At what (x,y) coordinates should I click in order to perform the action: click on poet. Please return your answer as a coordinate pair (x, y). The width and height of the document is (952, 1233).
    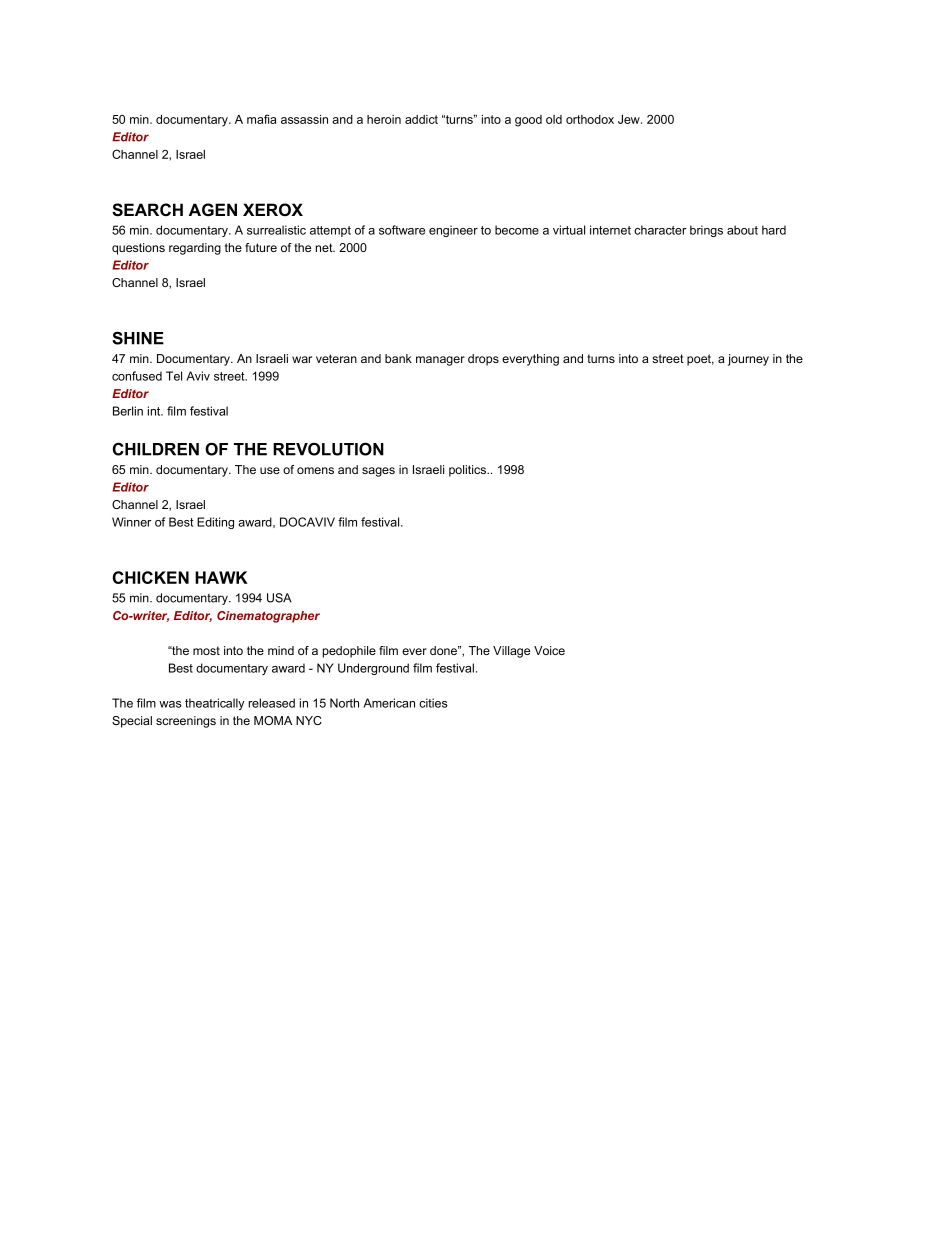
    Looking at the image, I should click on (700, 360).
